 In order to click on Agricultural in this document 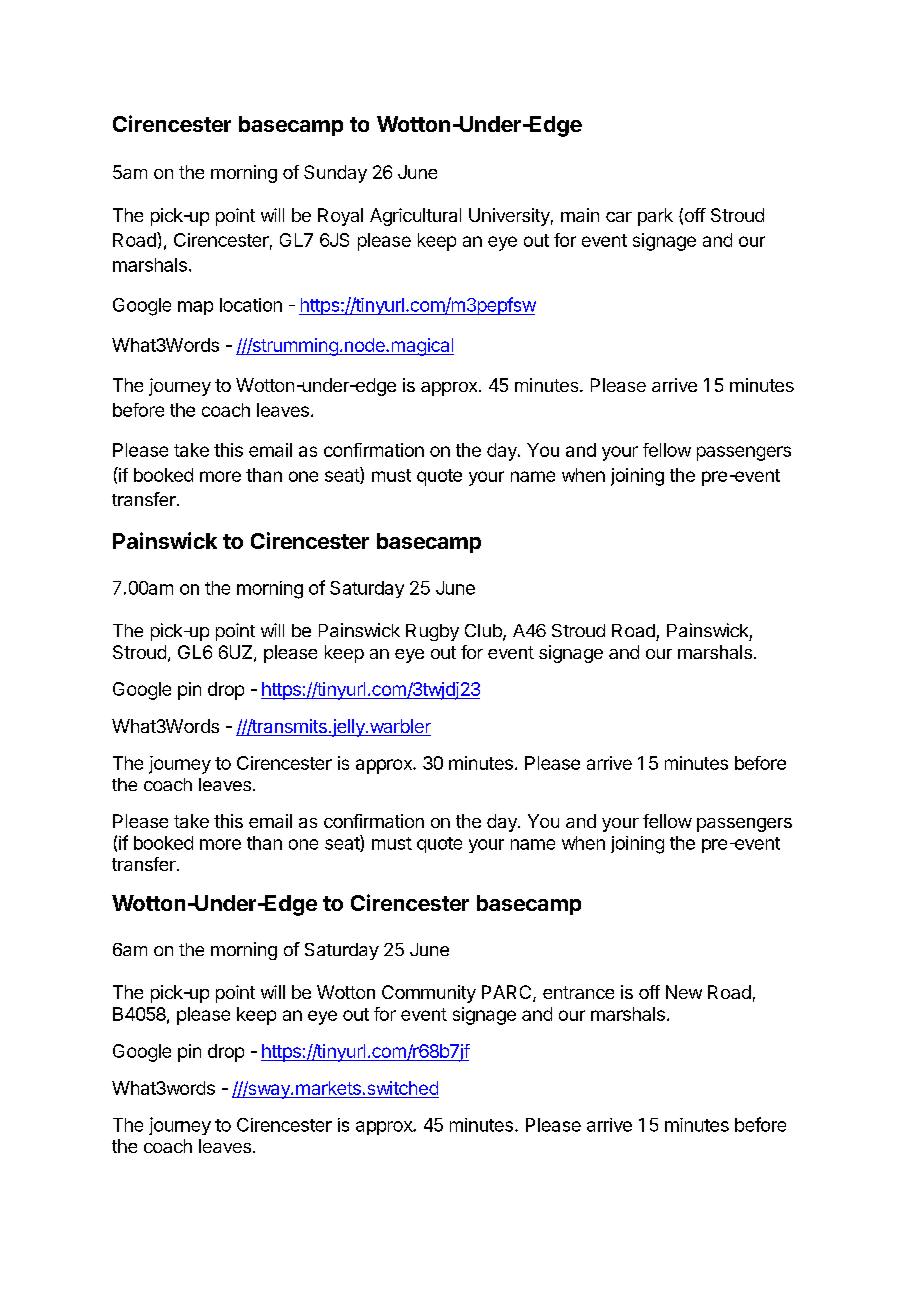, I will do `click(415, 217)`.
